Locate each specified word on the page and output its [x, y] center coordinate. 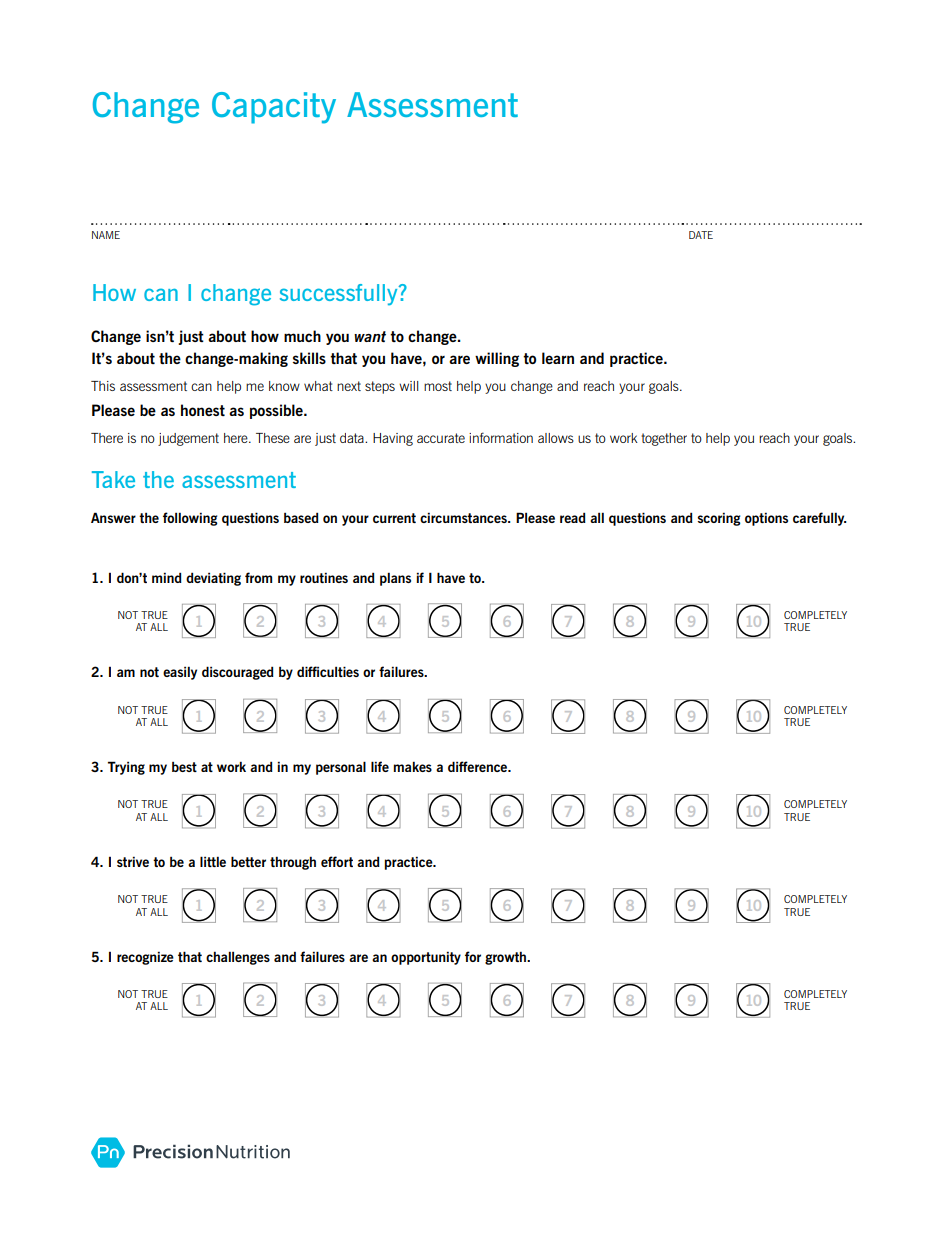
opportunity [426, 958]
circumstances [464, 517]
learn [558, 358]
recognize [145, 958]
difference [479, 766]
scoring [719, 519]
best [184, 767]
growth [507, 958]
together [664, 439]
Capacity [274, 108]
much [302, 336]
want [370, 336]
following [190, 519]
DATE [701, 235]
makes [412, 766]
